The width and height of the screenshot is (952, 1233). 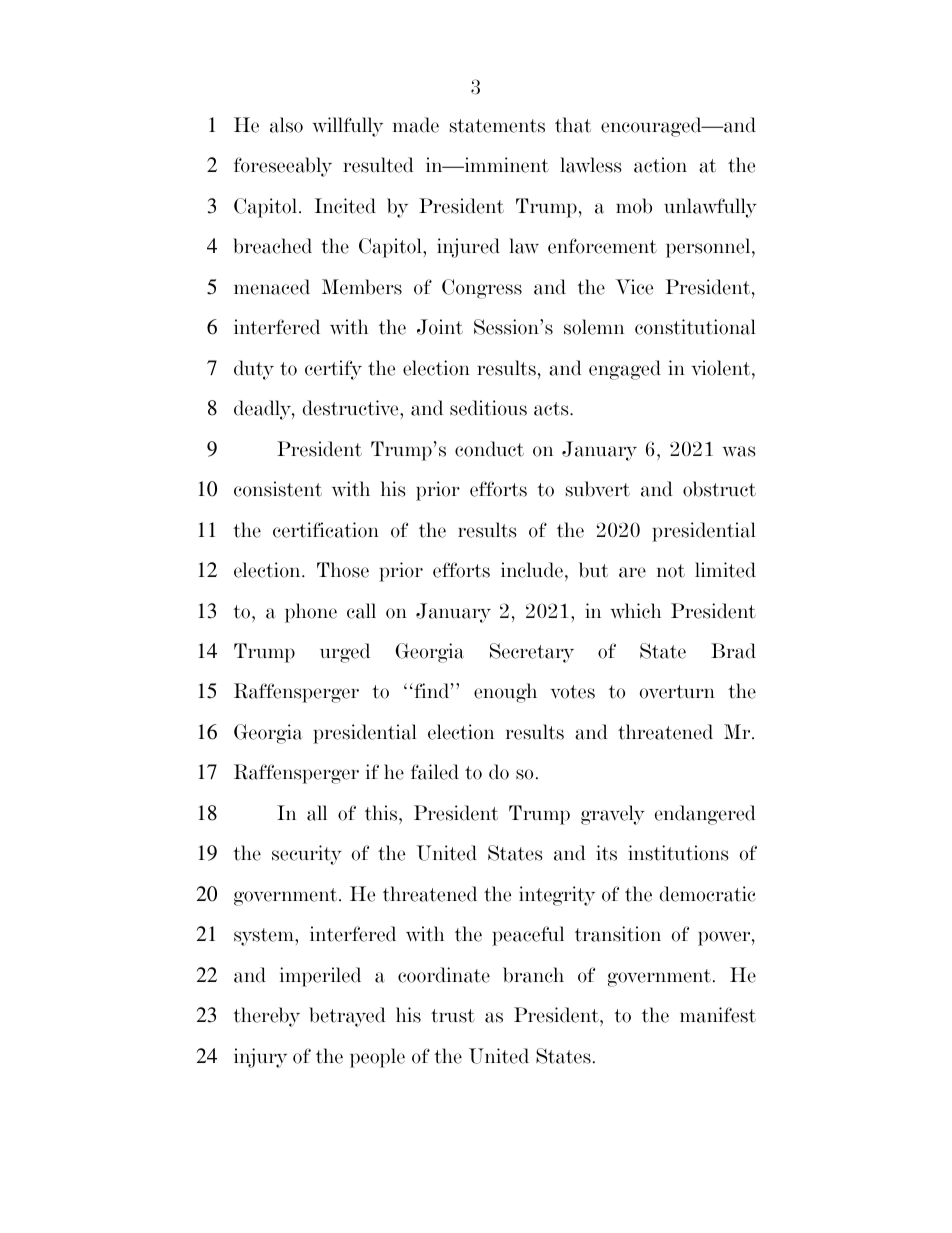 I want to click on also, so click(x=286, y=125).
